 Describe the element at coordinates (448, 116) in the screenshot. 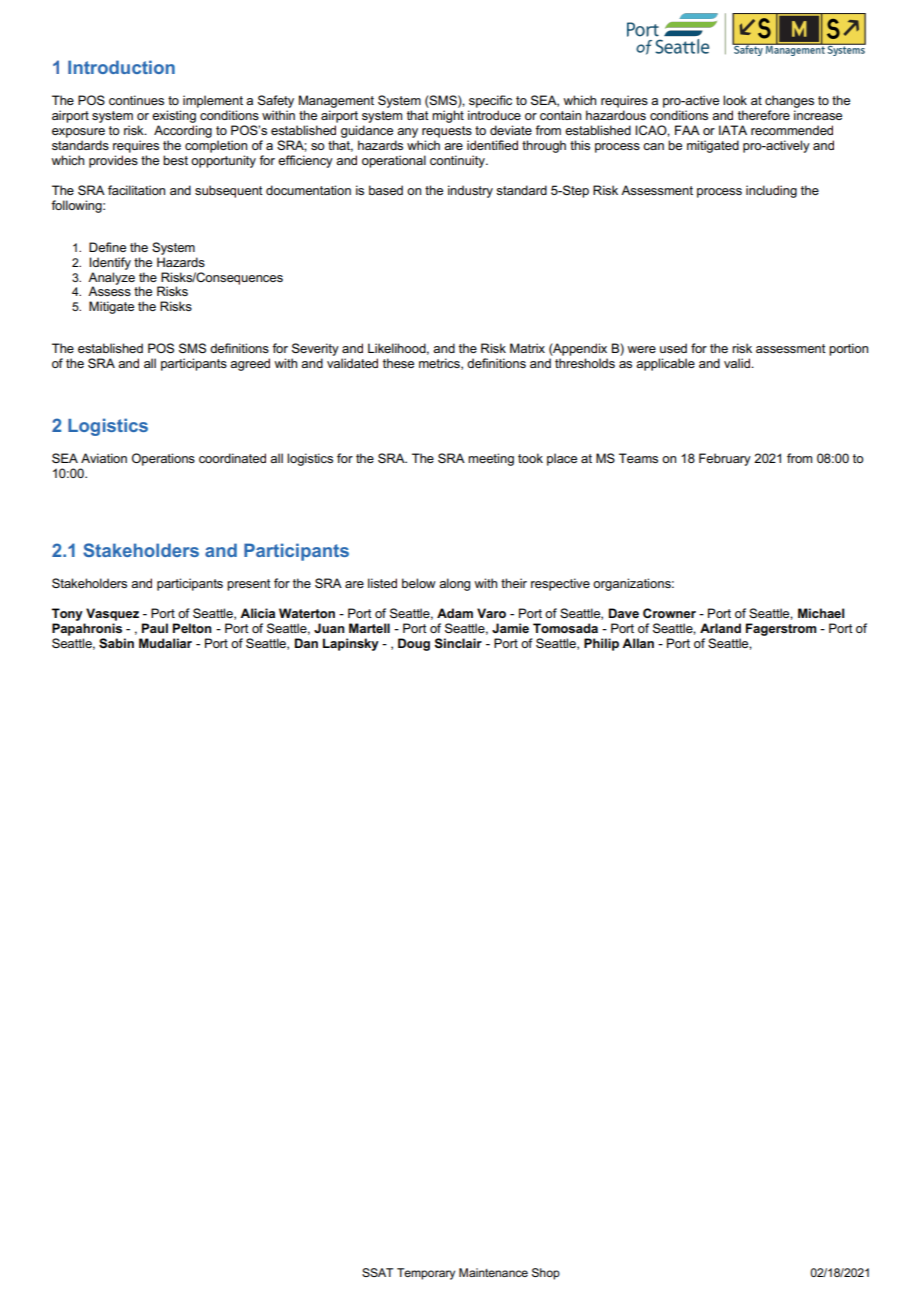

I see `might` at that location.
